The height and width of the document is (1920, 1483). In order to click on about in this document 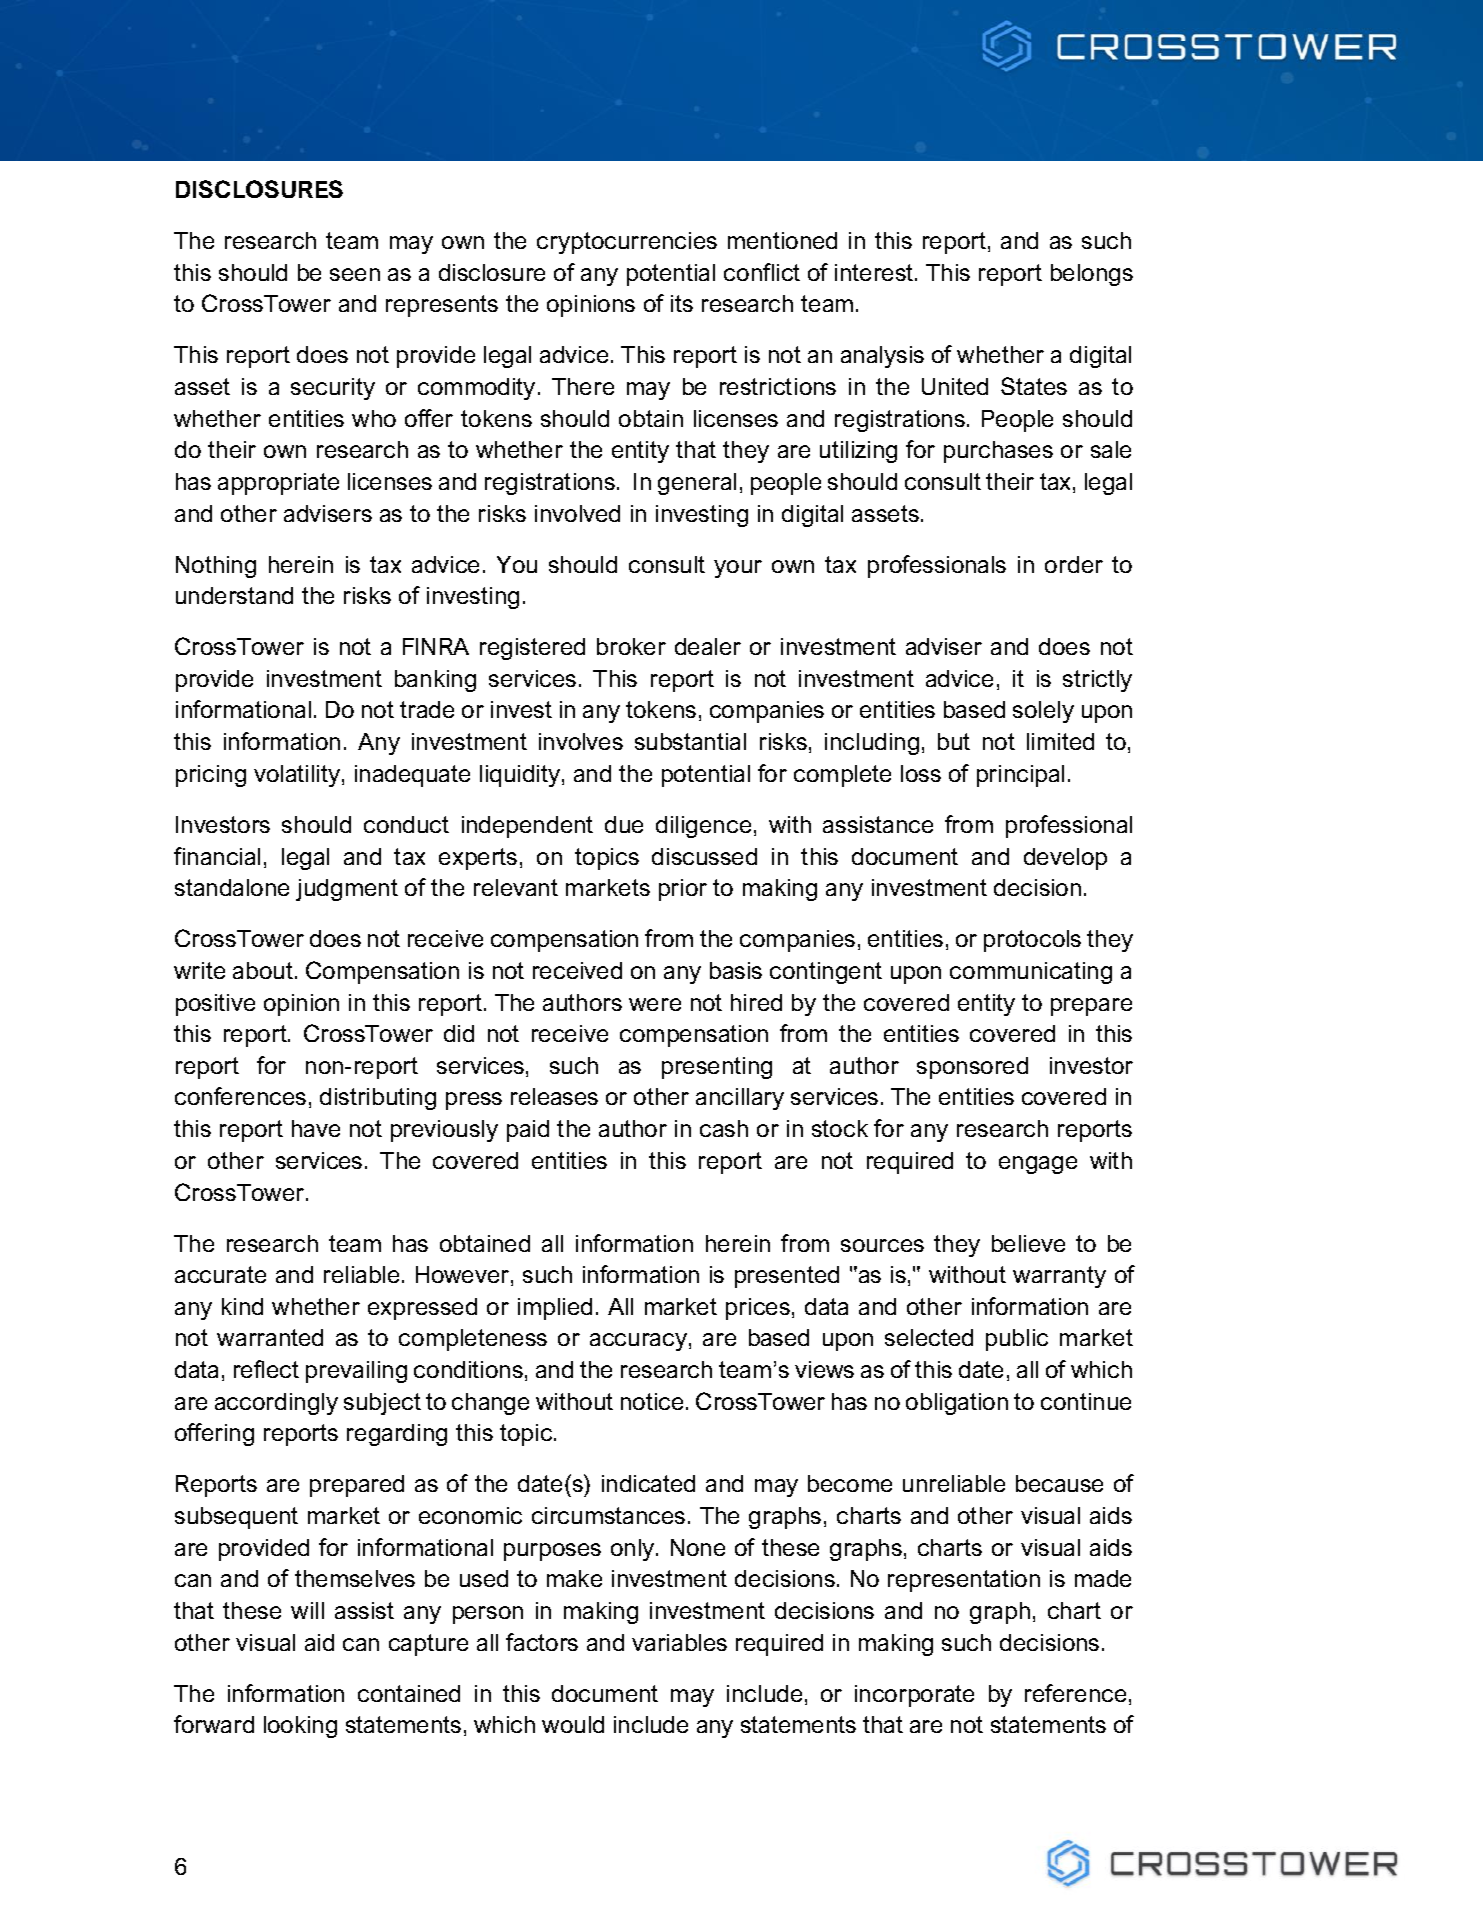, I will do `click(263, 970)`.
